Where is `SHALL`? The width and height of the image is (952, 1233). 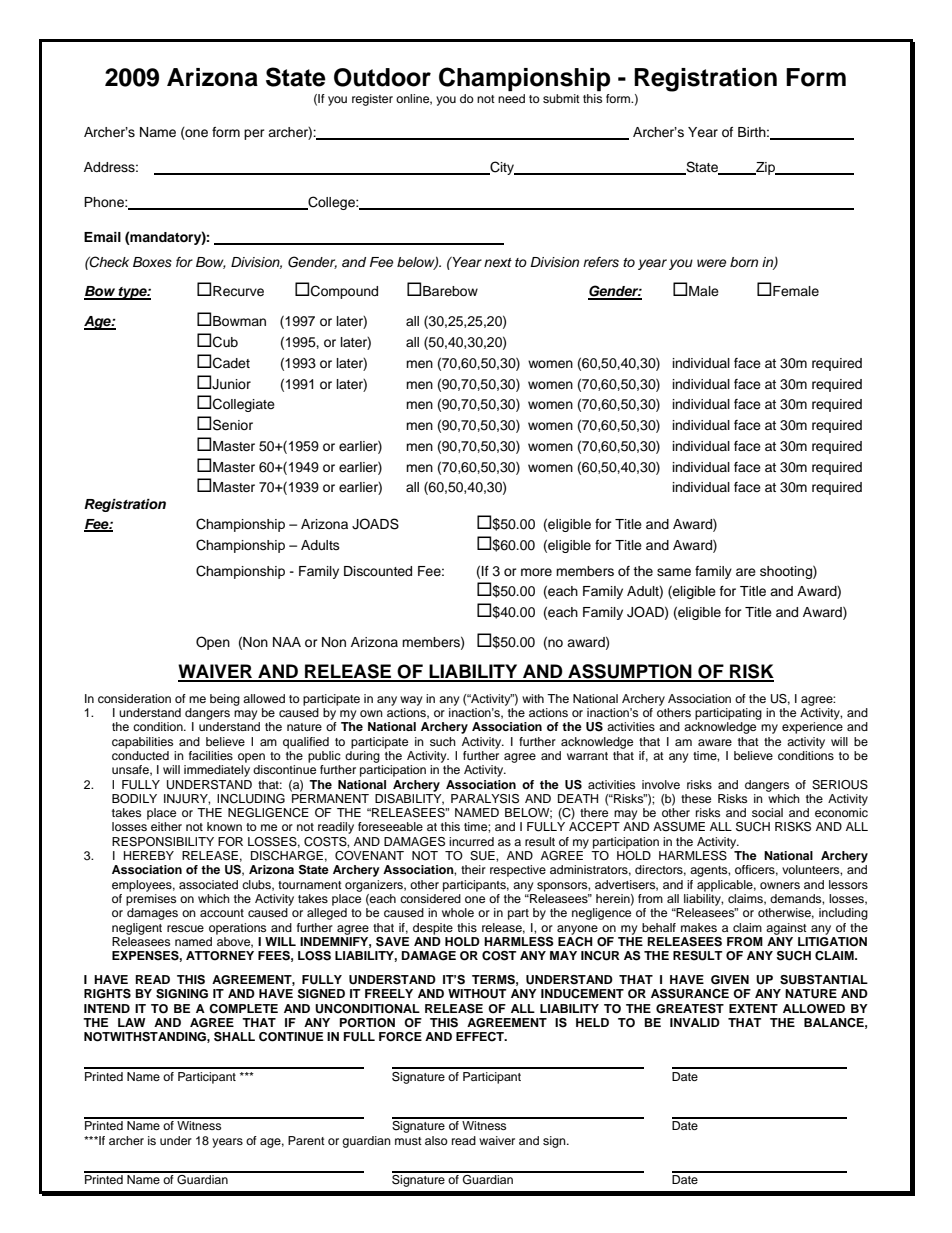 SHALL is located at coordinates (234, 1037).
